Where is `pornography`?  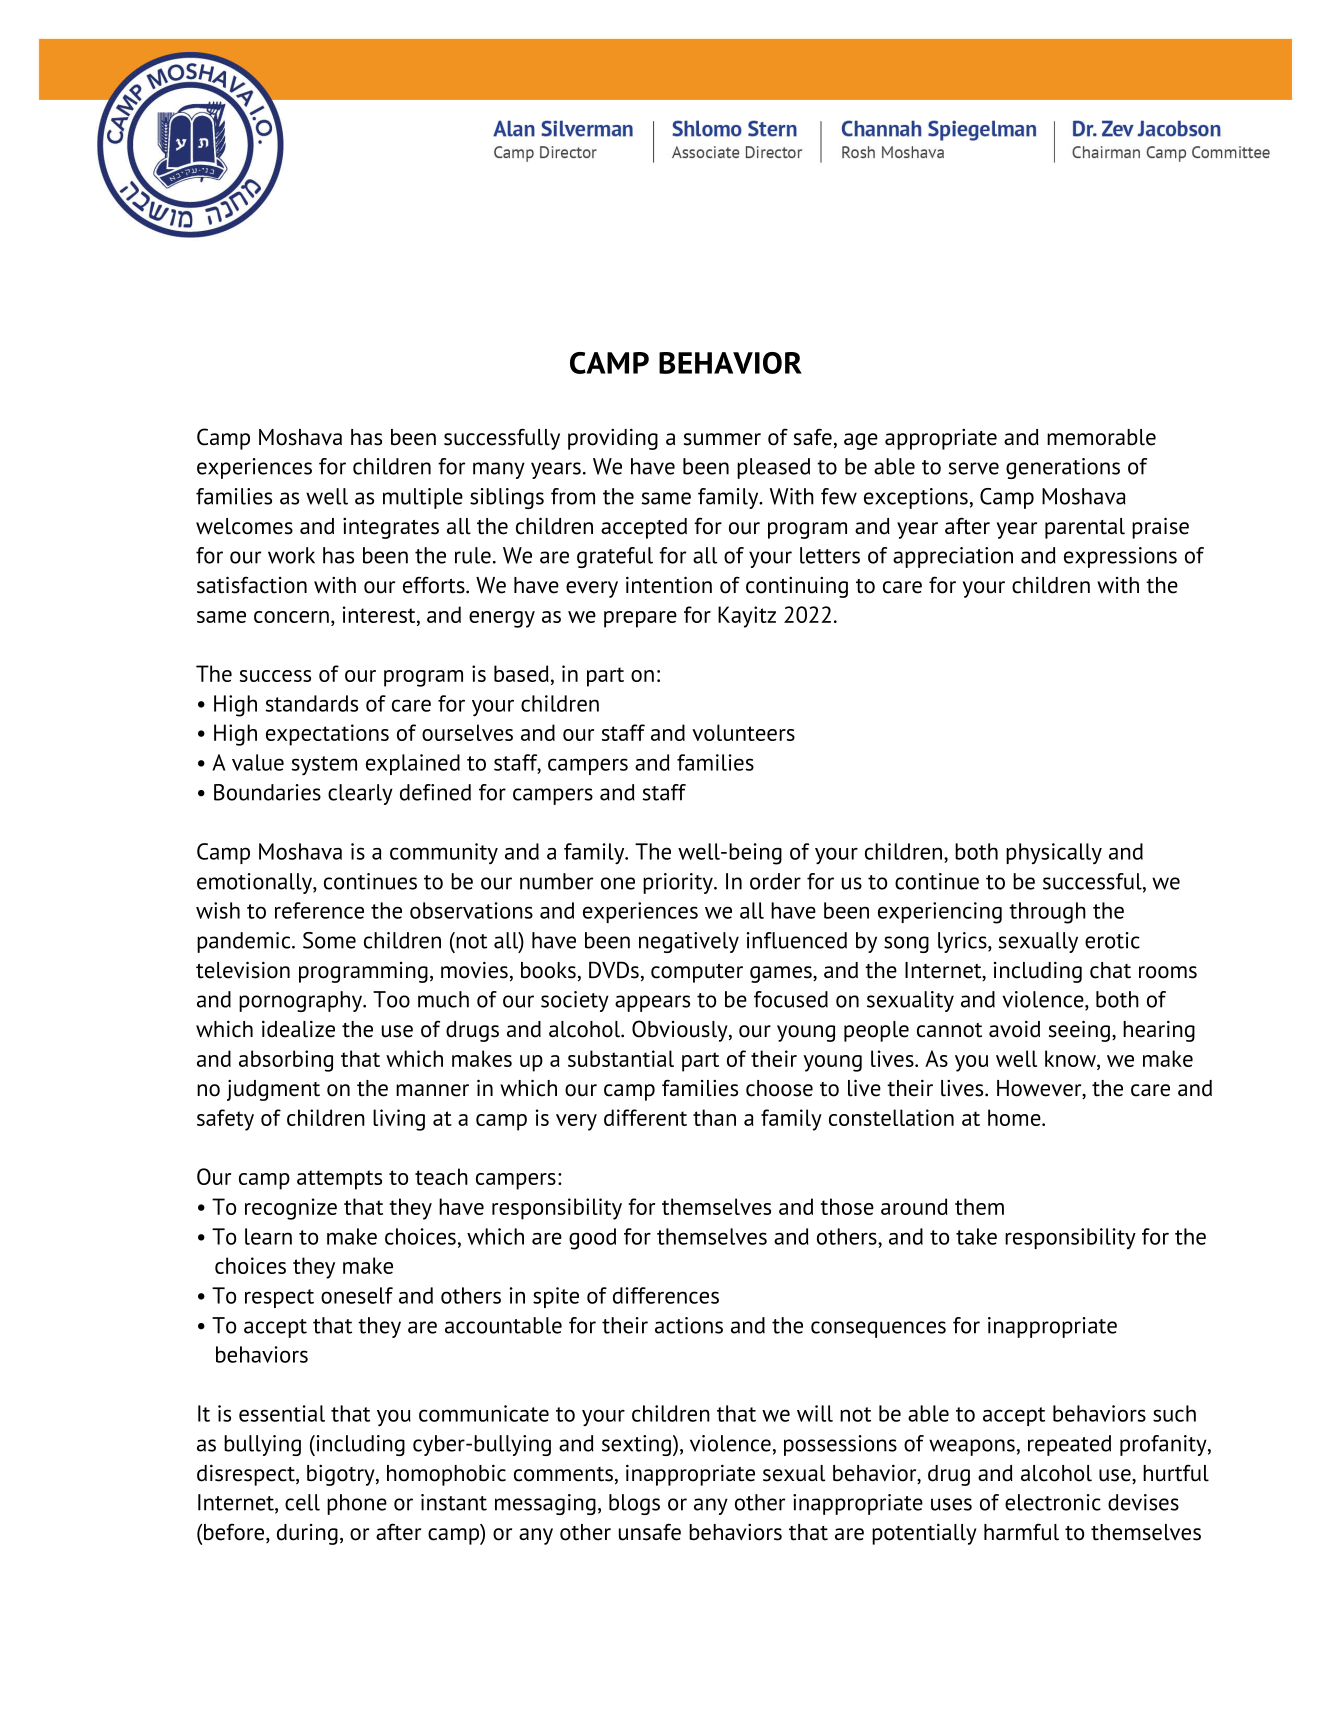 pornography is located at coordinates (302, 1001).
